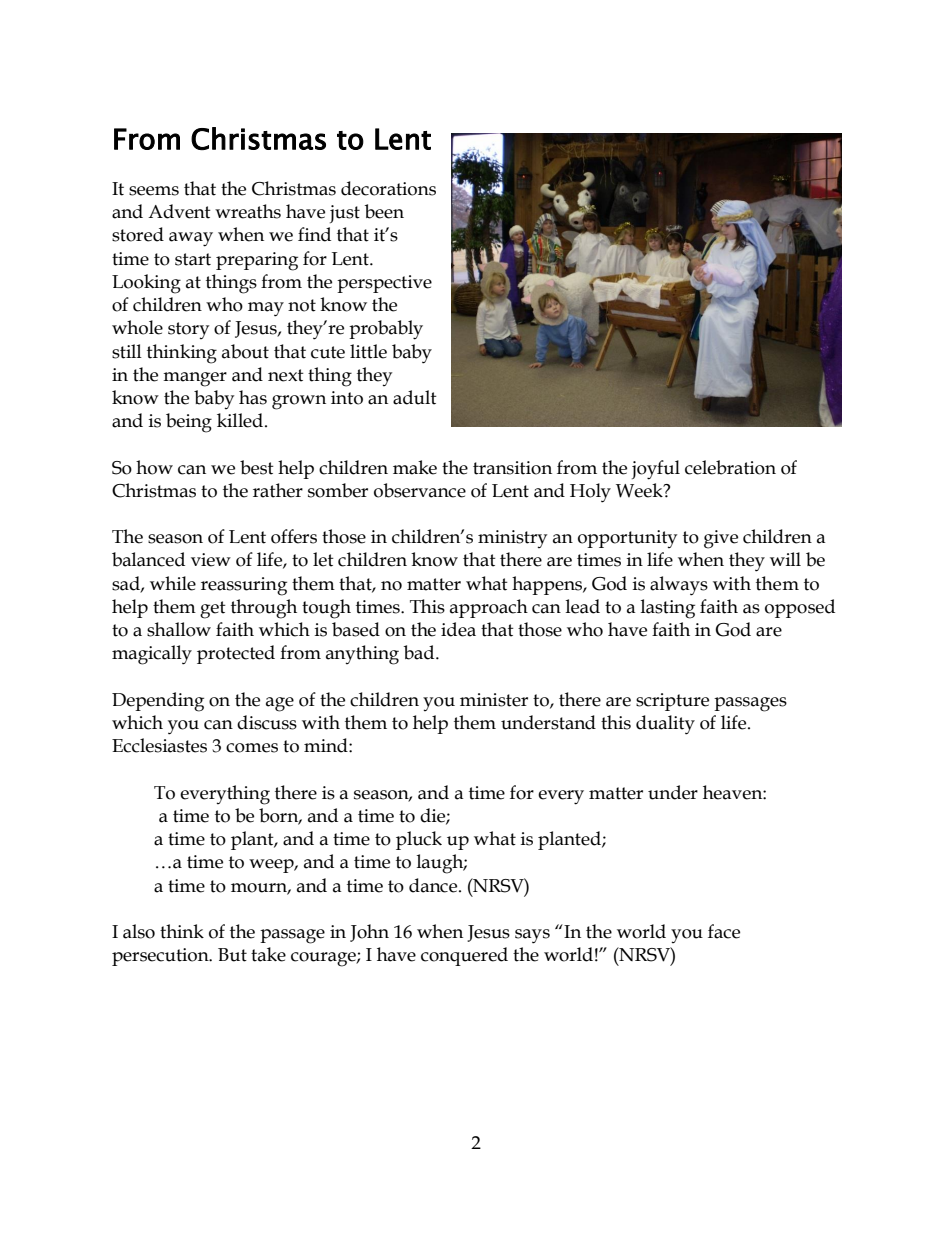 Image resolution: width=952 pixels, height=1233 pixels. I want to click on view, so click(211, 560).
